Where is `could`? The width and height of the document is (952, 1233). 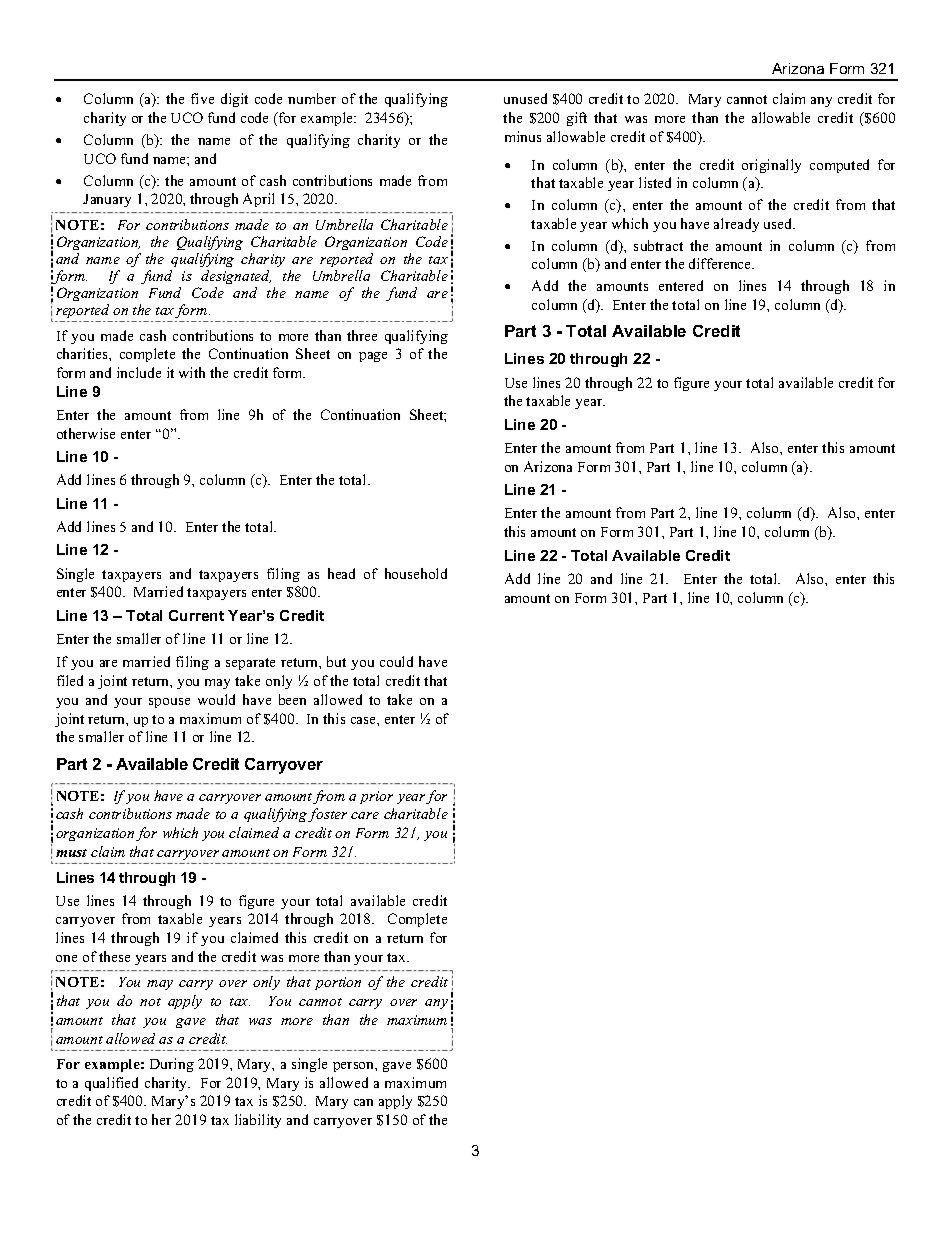 could is located at coordinates (396, 661).
